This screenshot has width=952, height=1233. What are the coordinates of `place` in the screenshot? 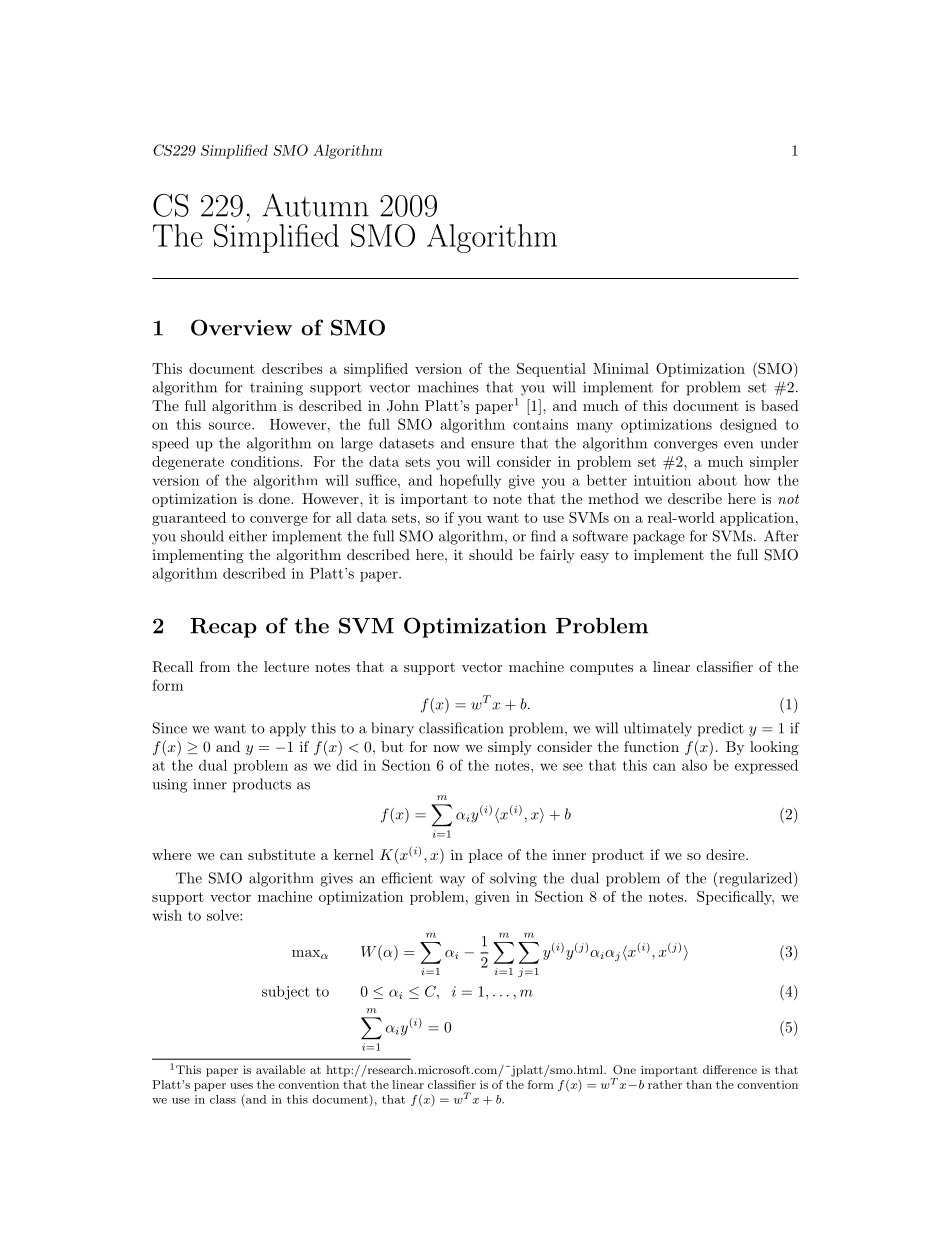 It's located at (485, 856).
